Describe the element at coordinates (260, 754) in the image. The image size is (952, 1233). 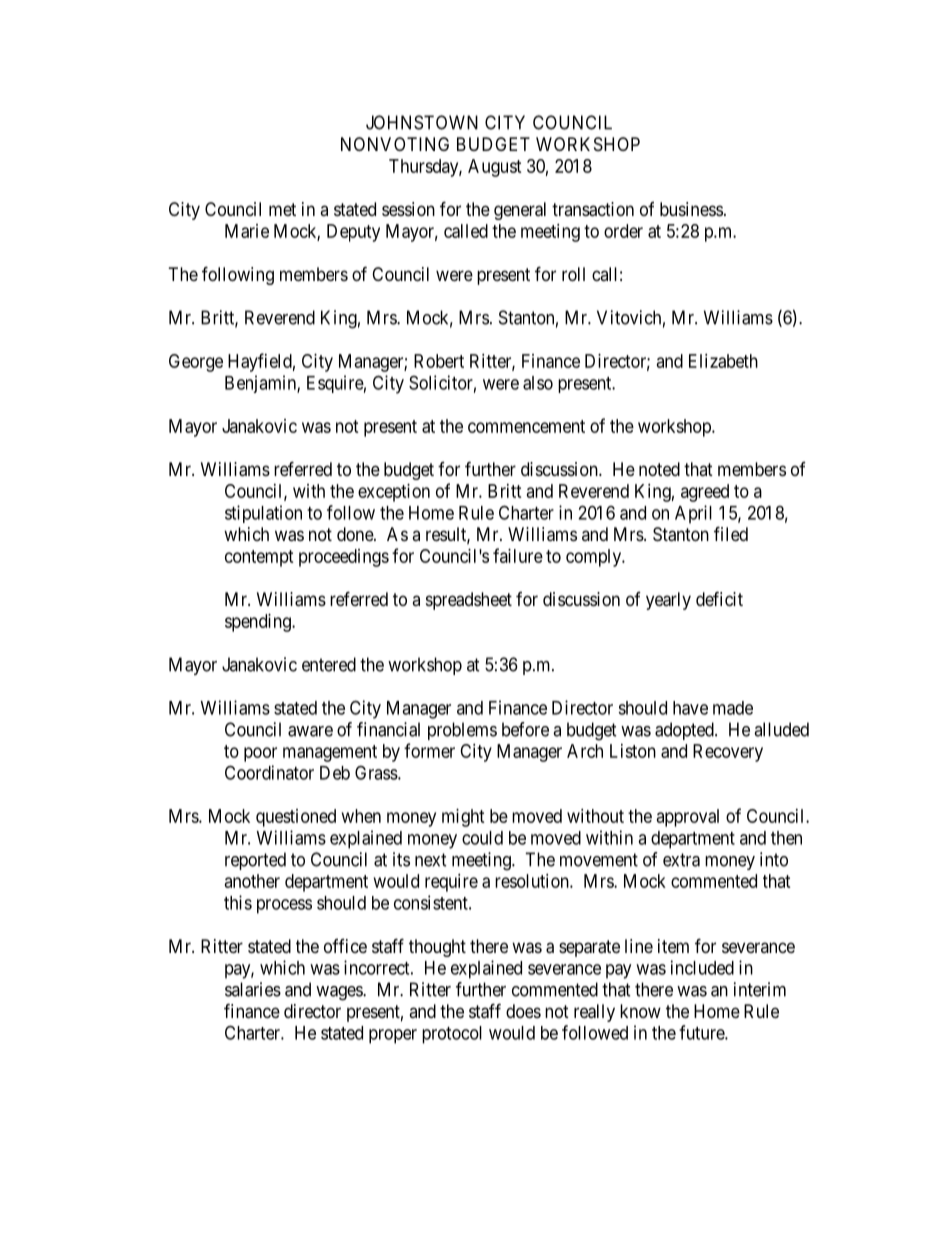
I see `poor` at that location.
